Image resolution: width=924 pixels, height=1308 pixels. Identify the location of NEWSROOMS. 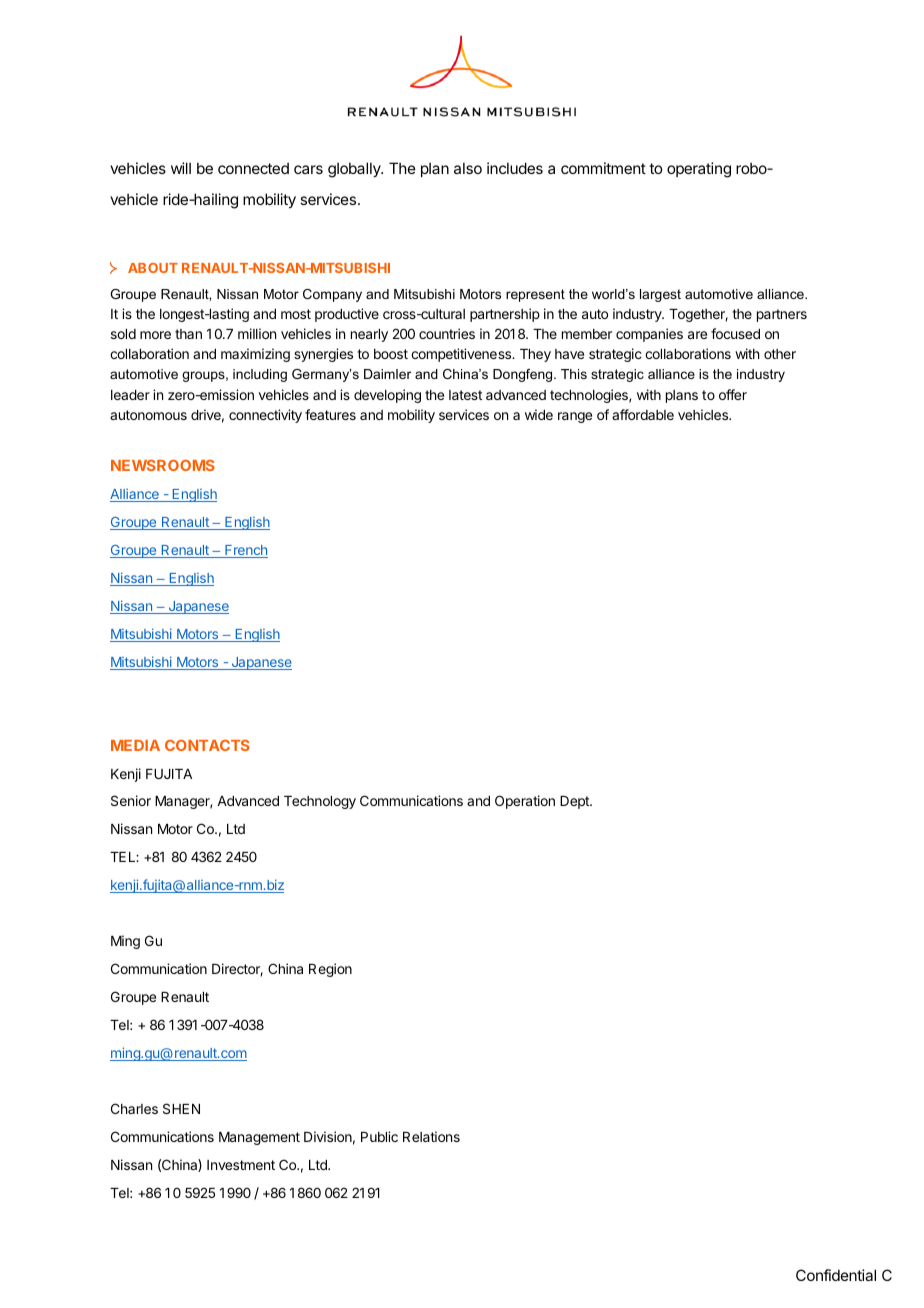
(163, 465).
